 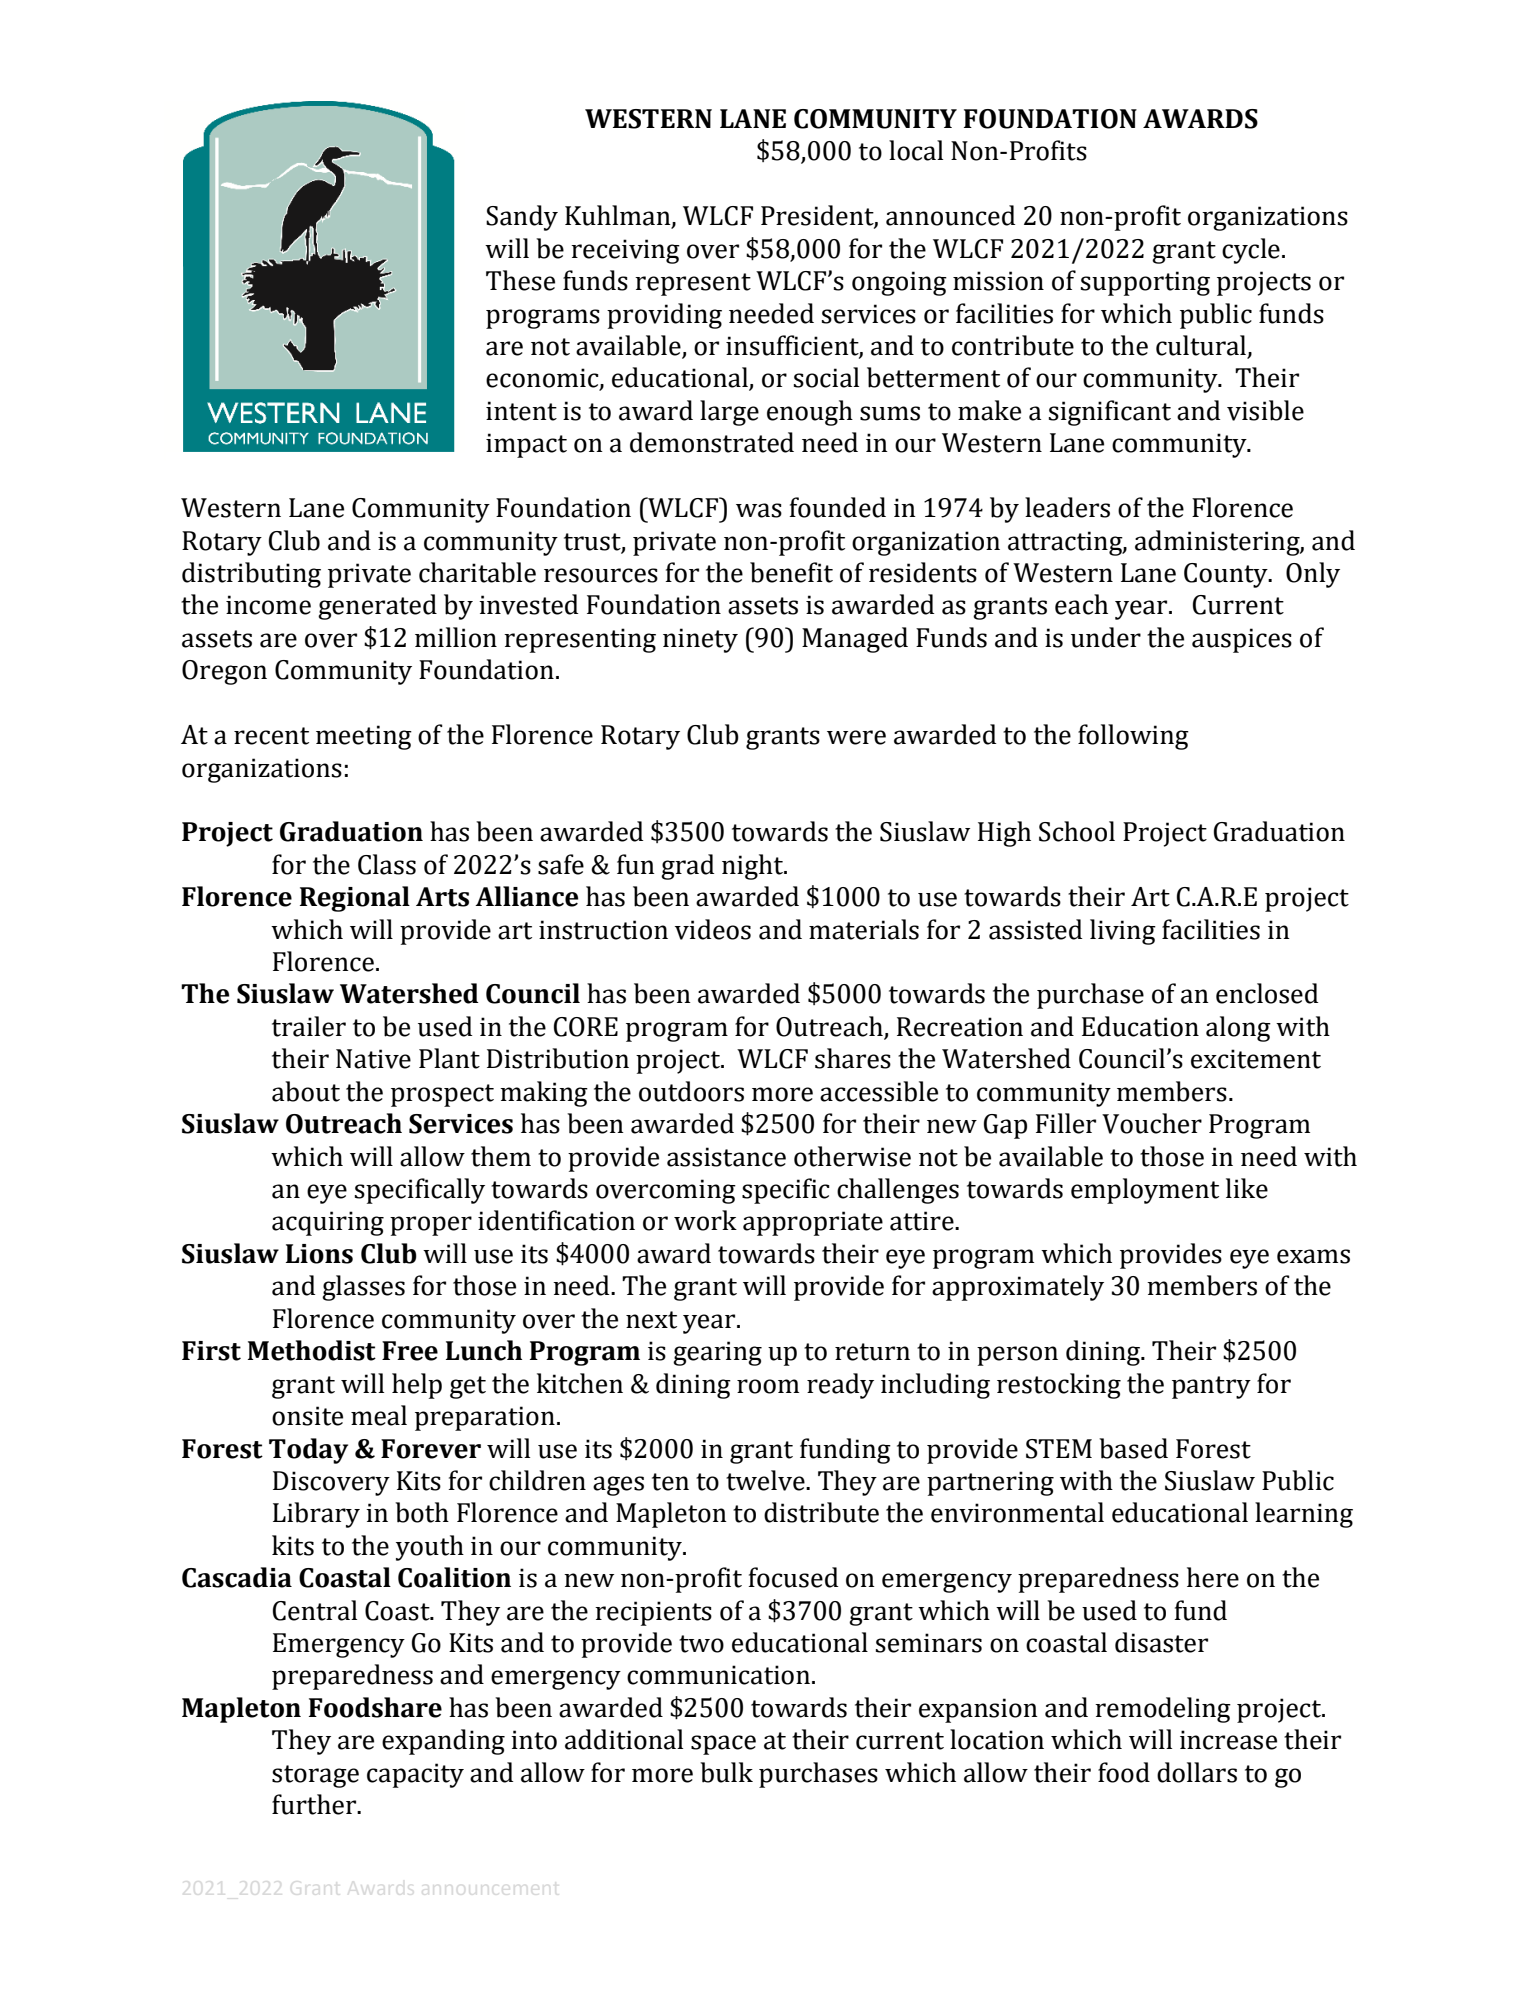 I want to click on storage, so click(x=315, y=1776).
